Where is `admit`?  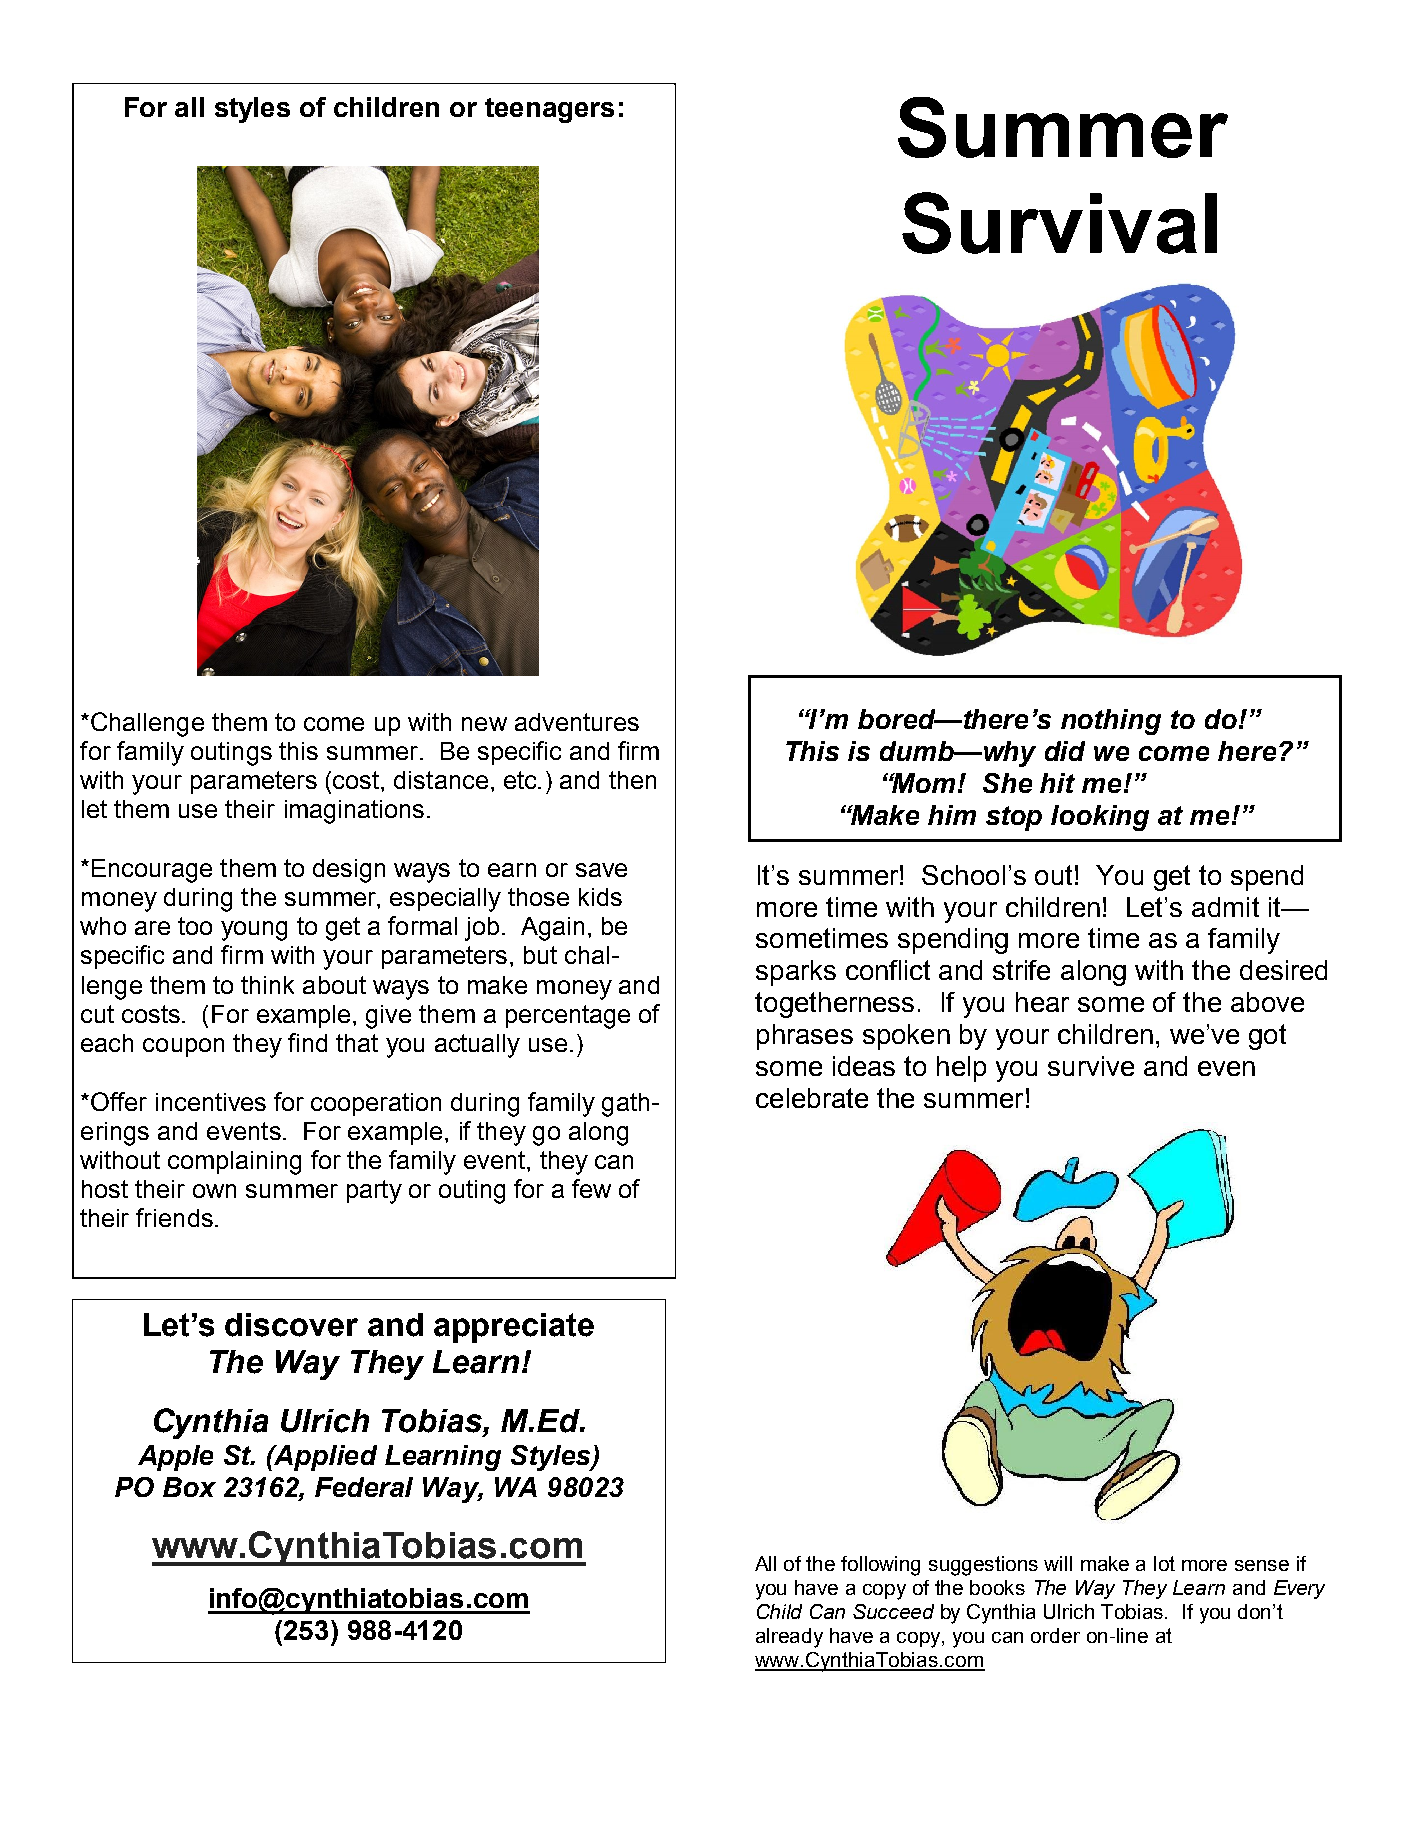
admit is located at coordinates (1225, 907).
